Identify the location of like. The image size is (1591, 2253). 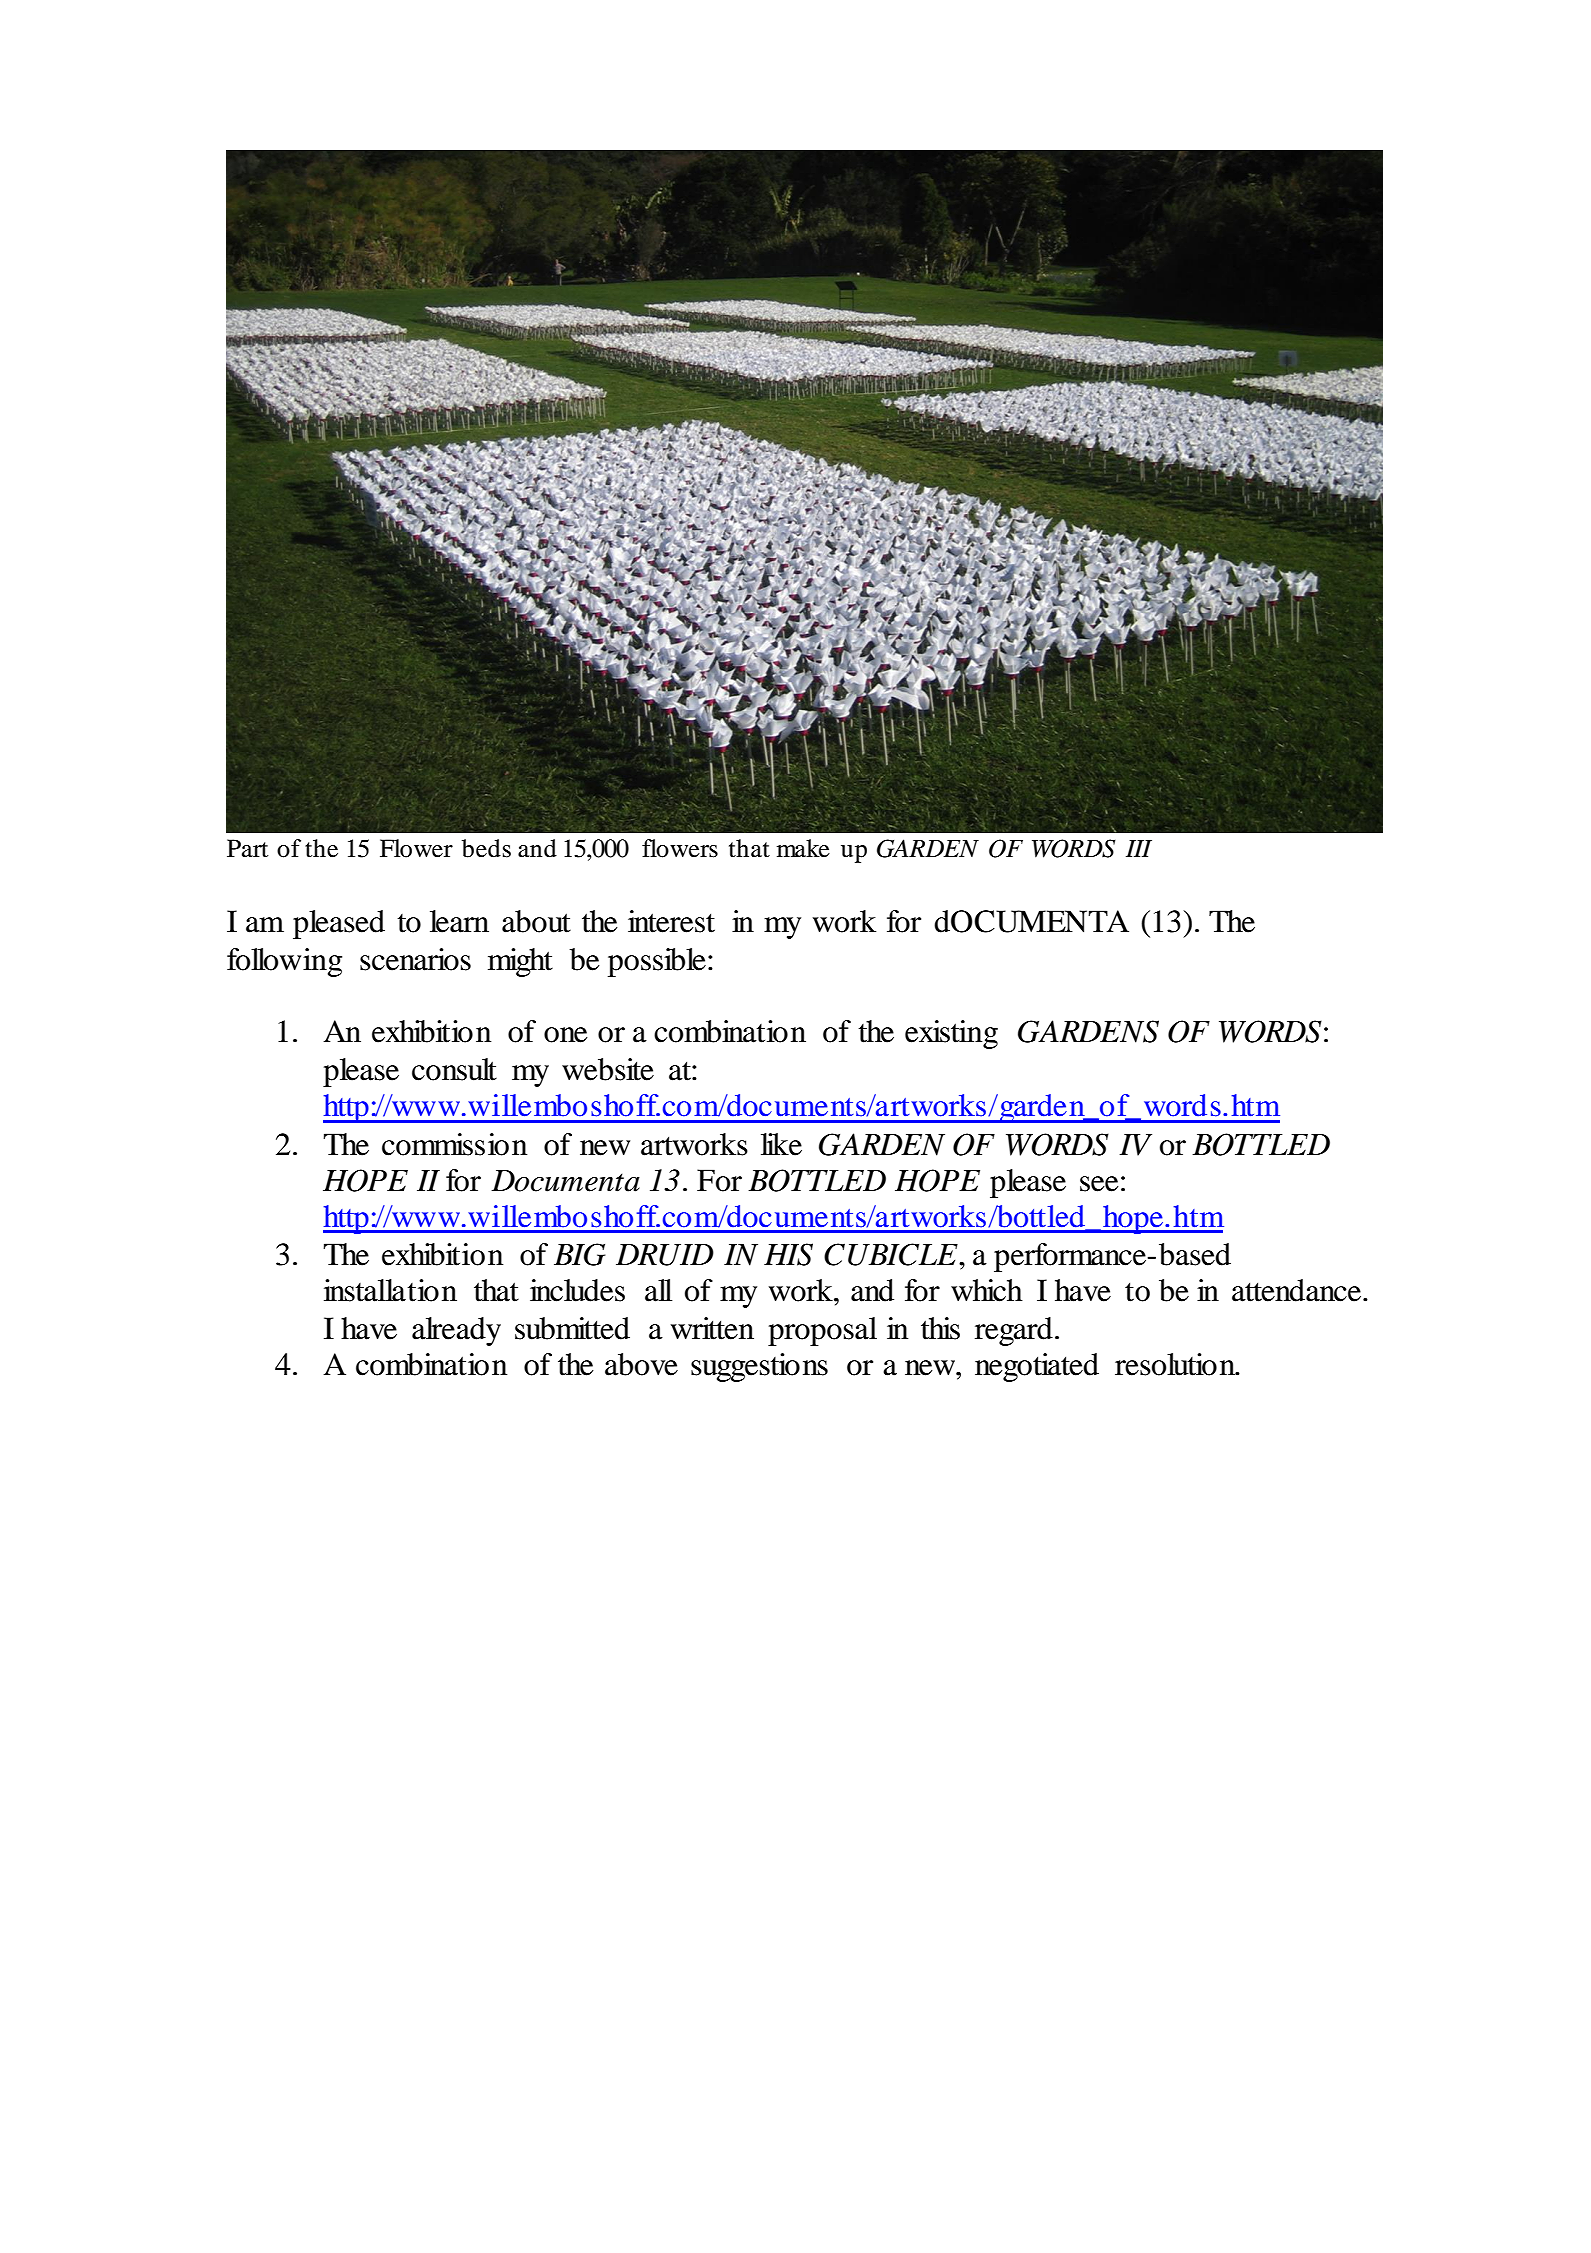
(781, 1144).
